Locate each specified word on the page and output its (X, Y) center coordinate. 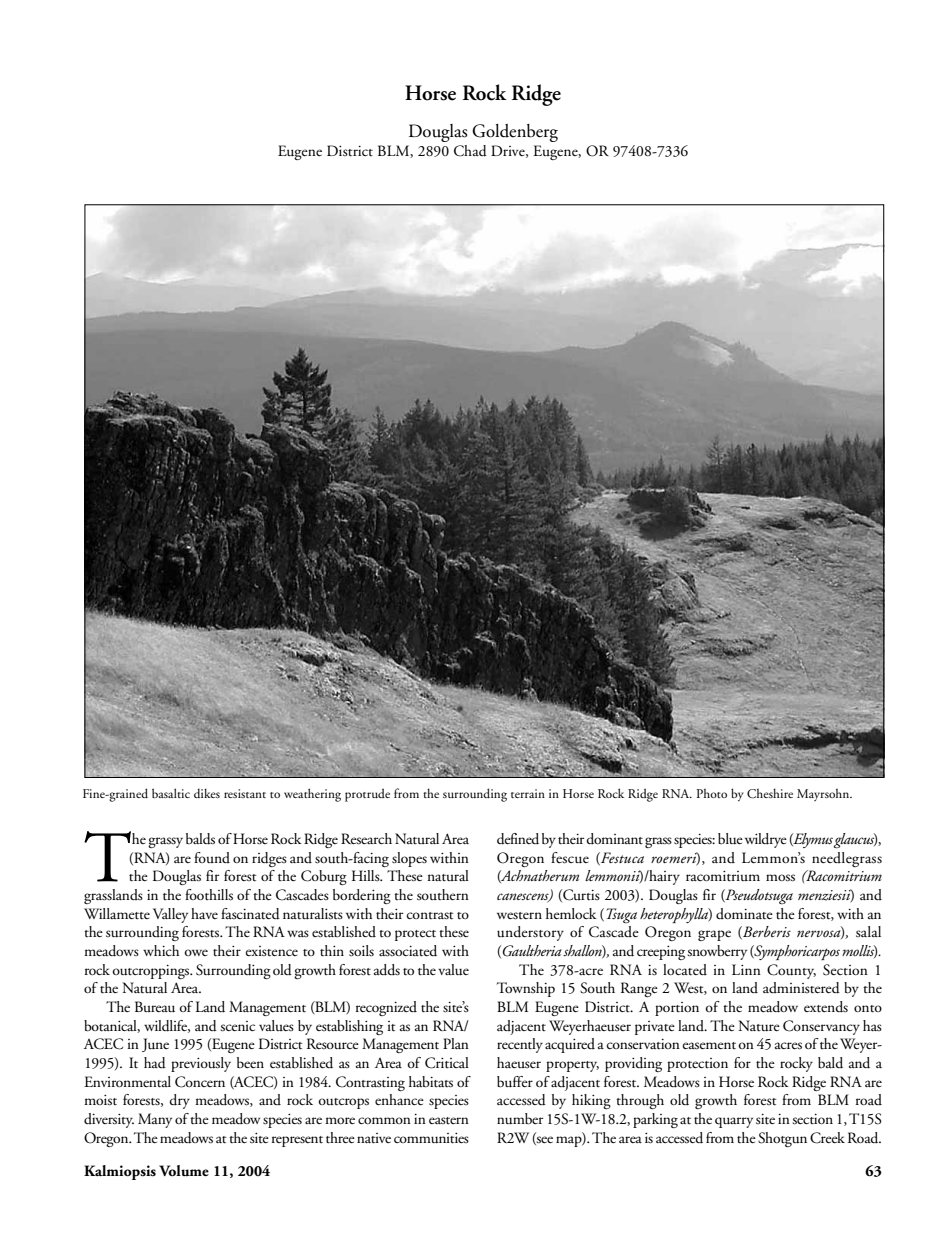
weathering (312, 795)
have (204, 913)
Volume (184, 1171)
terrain (528, 793)
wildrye (766, 840)
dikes (207, 793)
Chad (470, 151)
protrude (367, 795)
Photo (711, 793)
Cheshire (770, 793)
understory (530, 933)
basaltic (171, 793)
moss (780, 878)
